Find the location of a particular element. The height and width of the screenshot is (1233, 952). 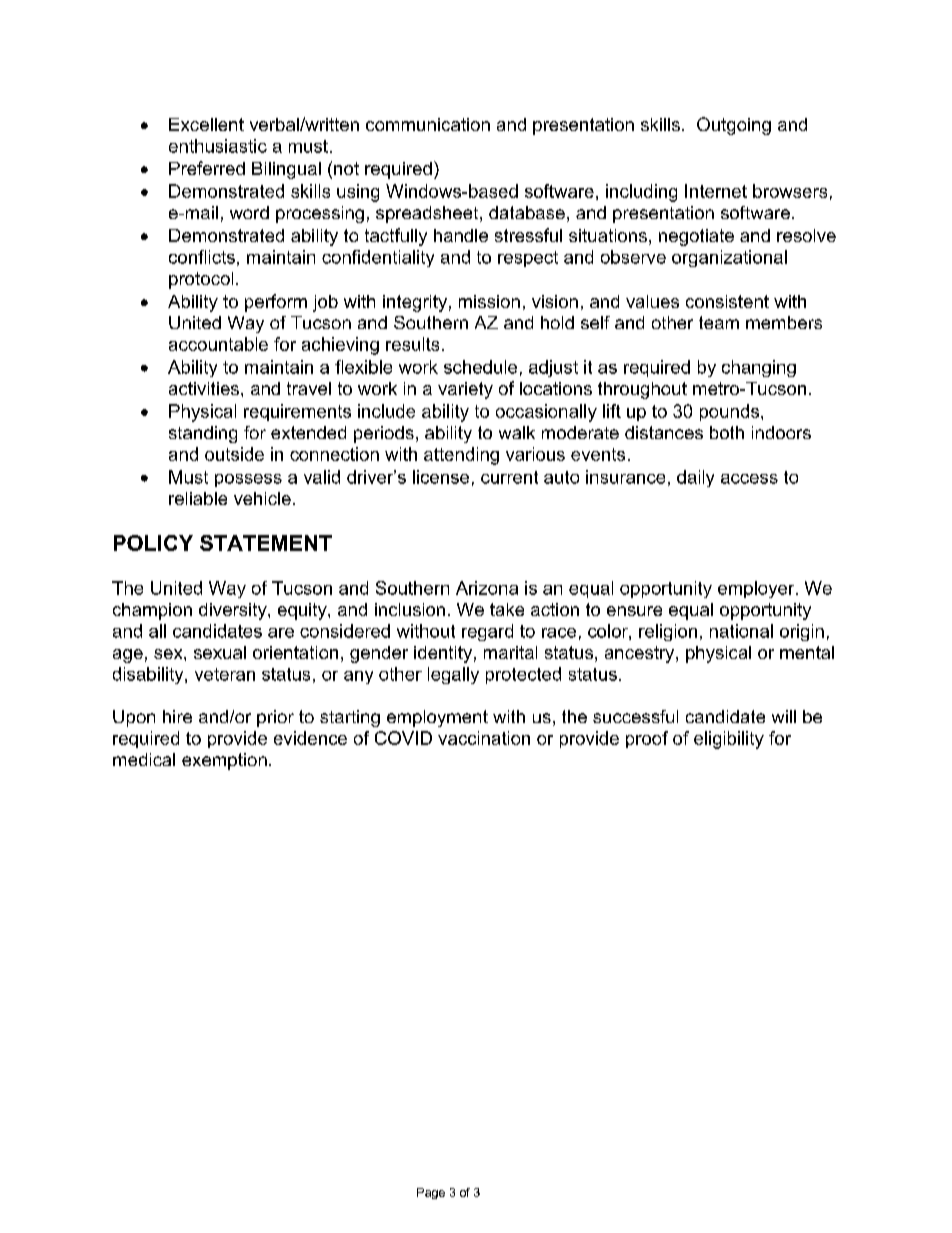

license is located at coordinates (441, 477).
